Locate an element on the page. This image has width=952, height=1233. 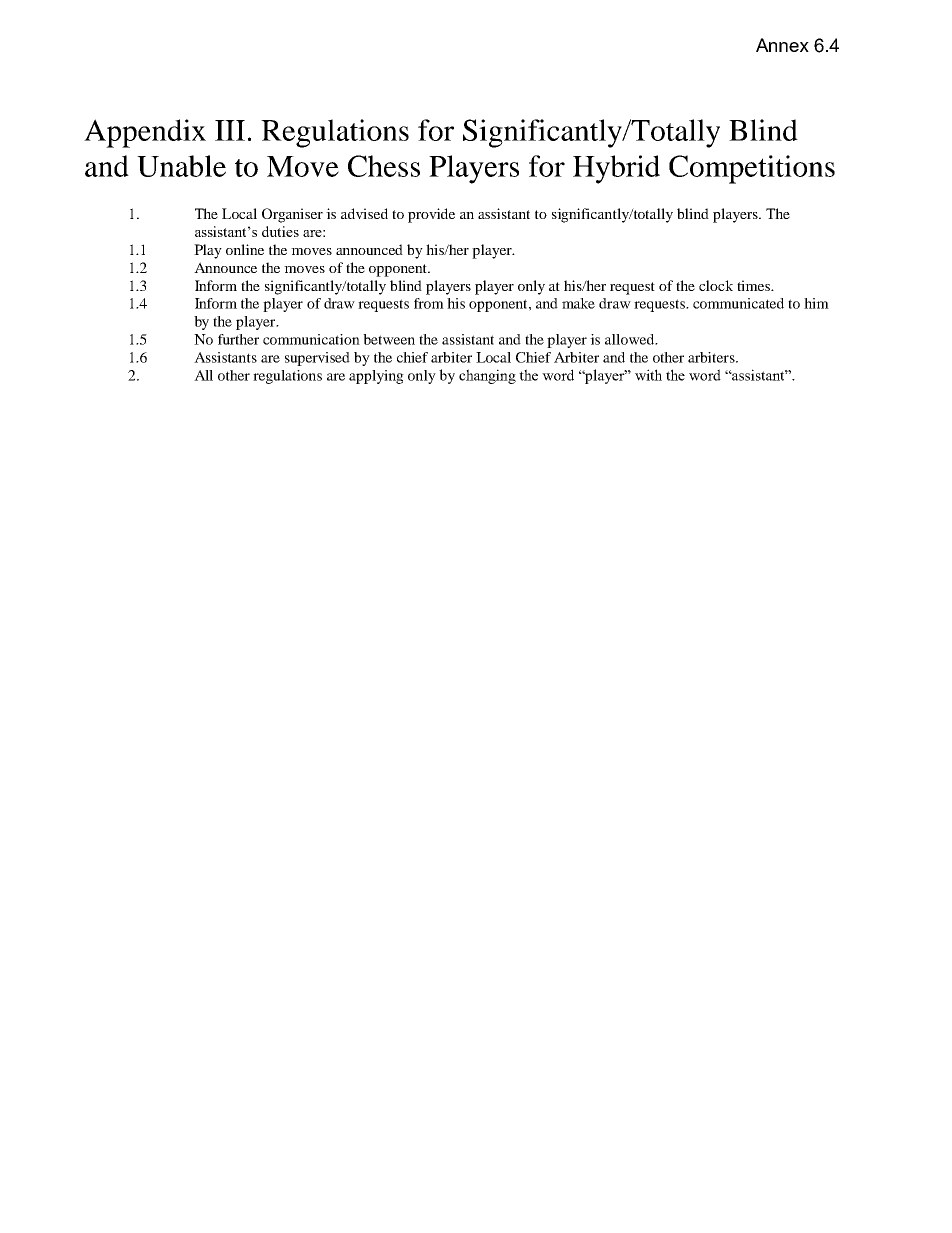
Annex is located at coordinates (782, 45).
